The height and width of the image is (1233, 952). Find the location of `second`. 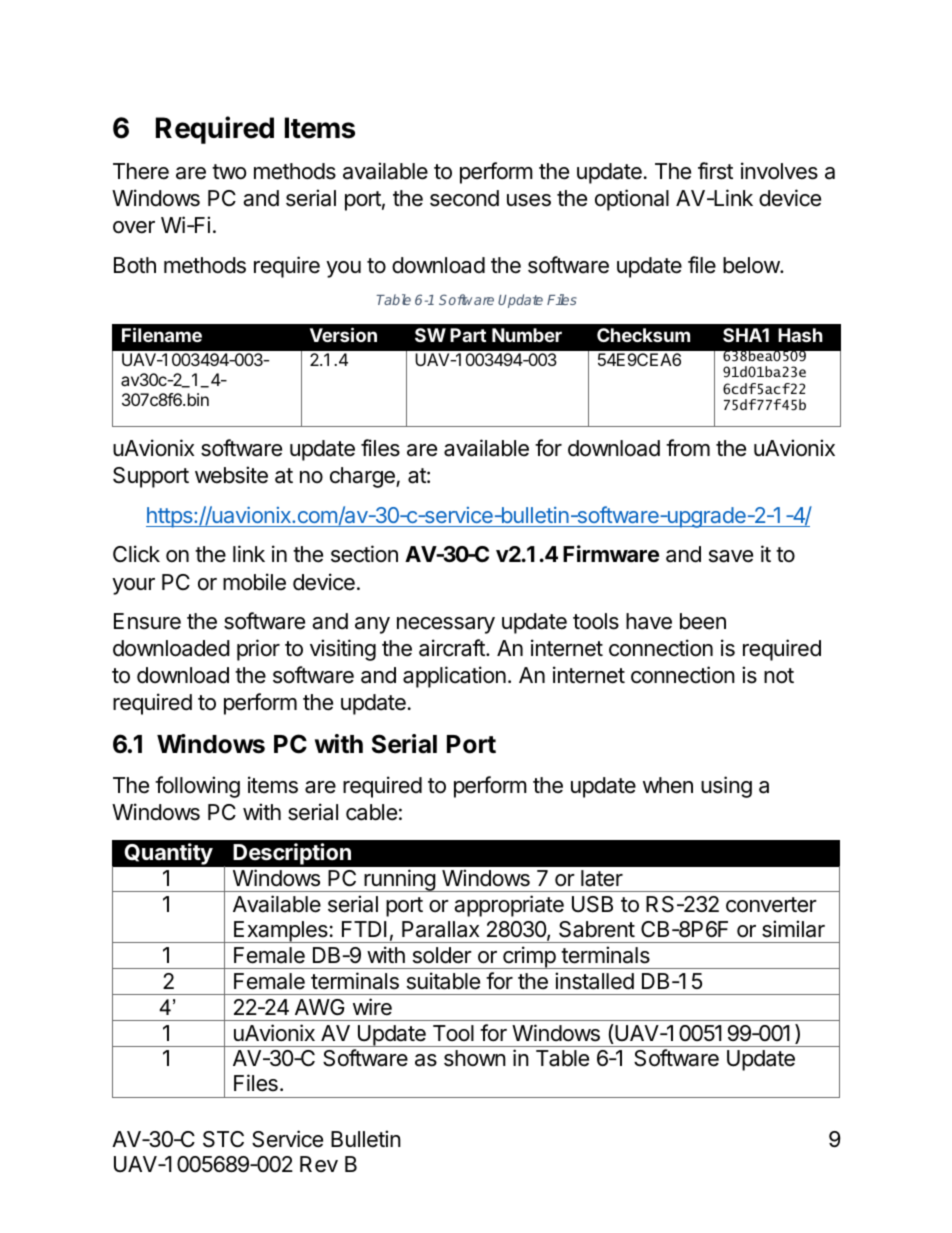

second is located at coordinates (464, 198).
